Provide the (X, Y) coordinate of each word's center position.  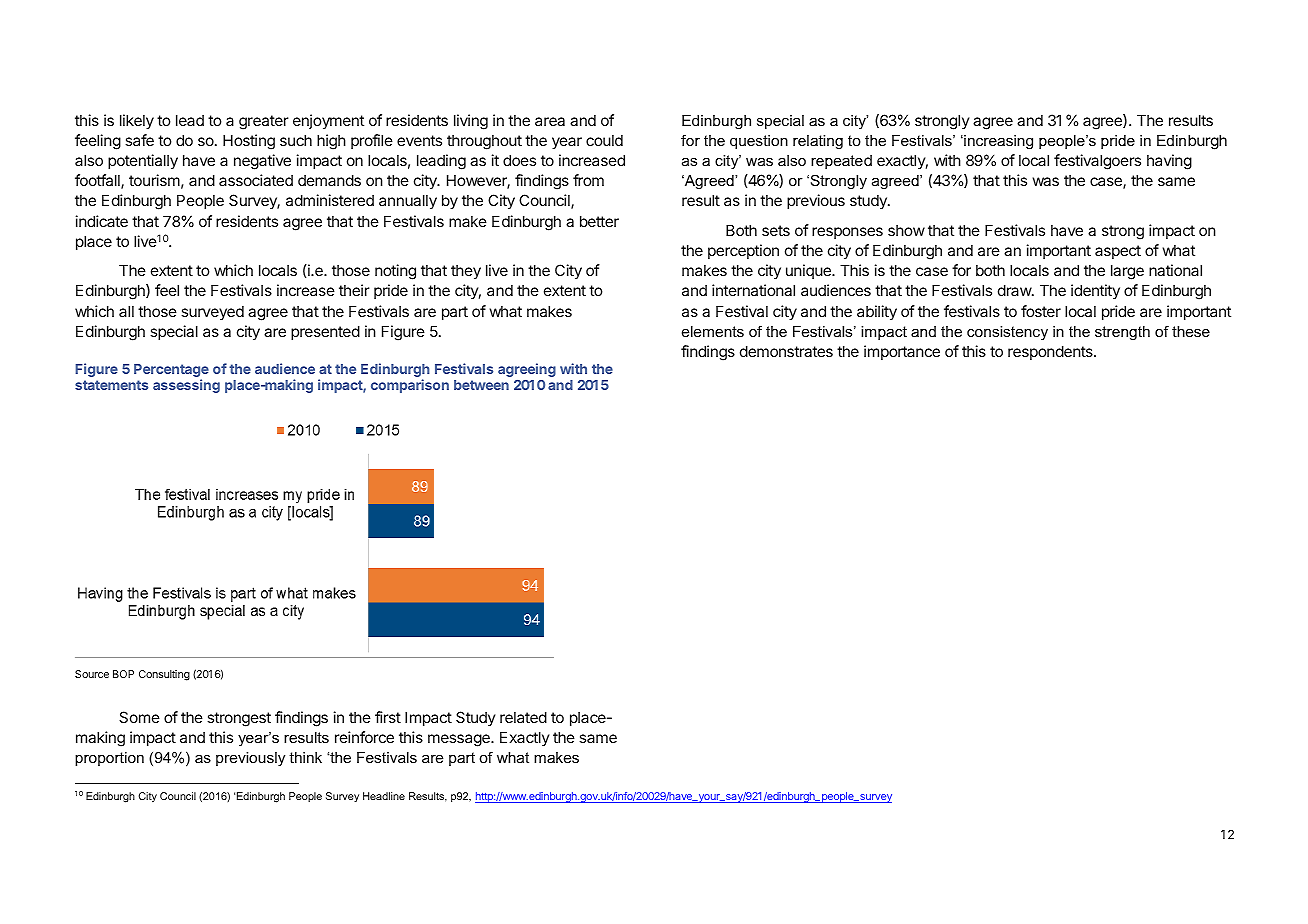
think (305, 757)
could (604, 140)
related (523, 717)
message (460, 740)
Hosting (249, 142)
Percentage (171, 372)
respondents (1051, 352)
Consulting (164, 675)
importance (902, 352)
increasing (997, 142)
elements (713, 331)
